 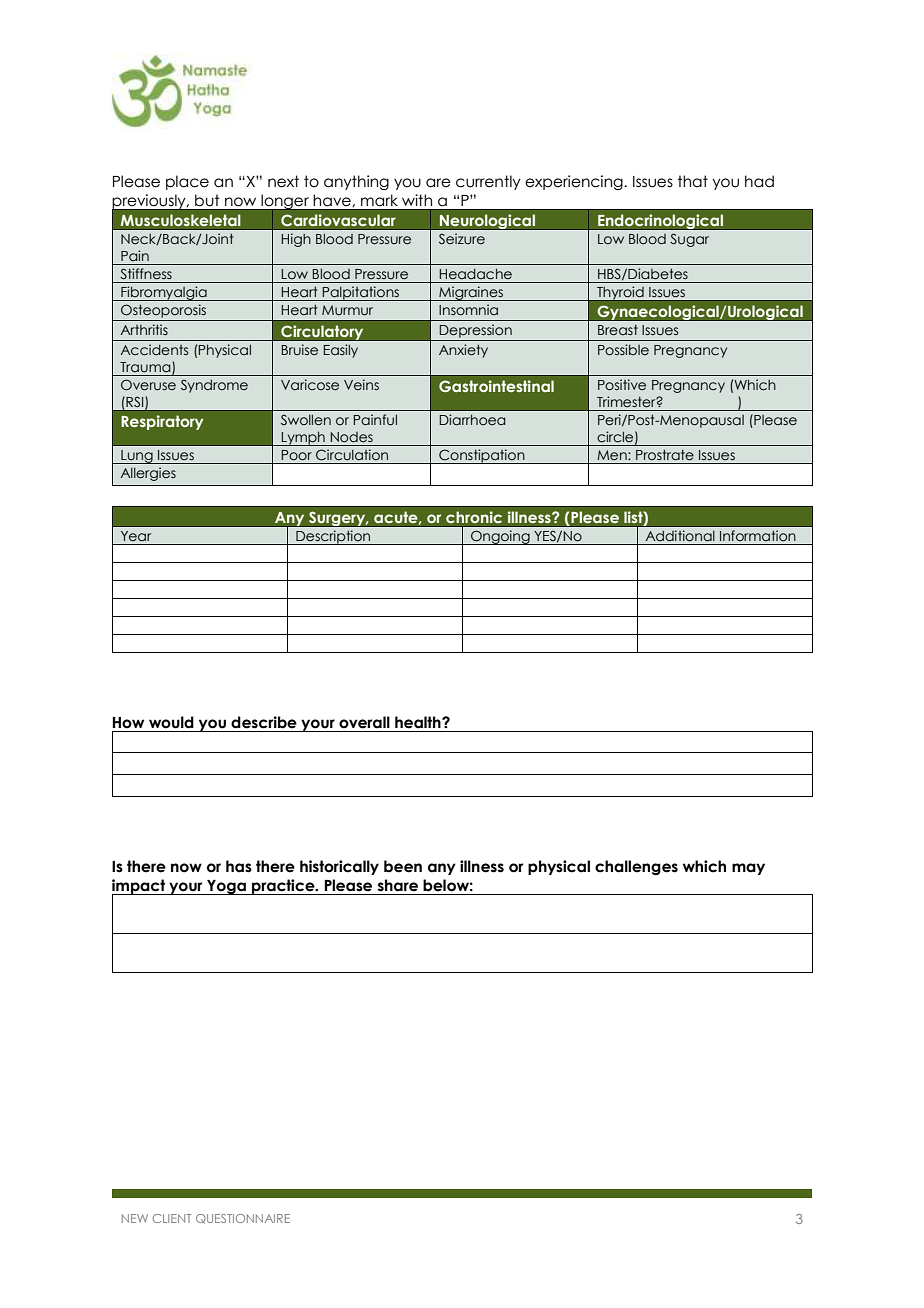 I want to click on CLIENT, so click(x=172, y=1218).
